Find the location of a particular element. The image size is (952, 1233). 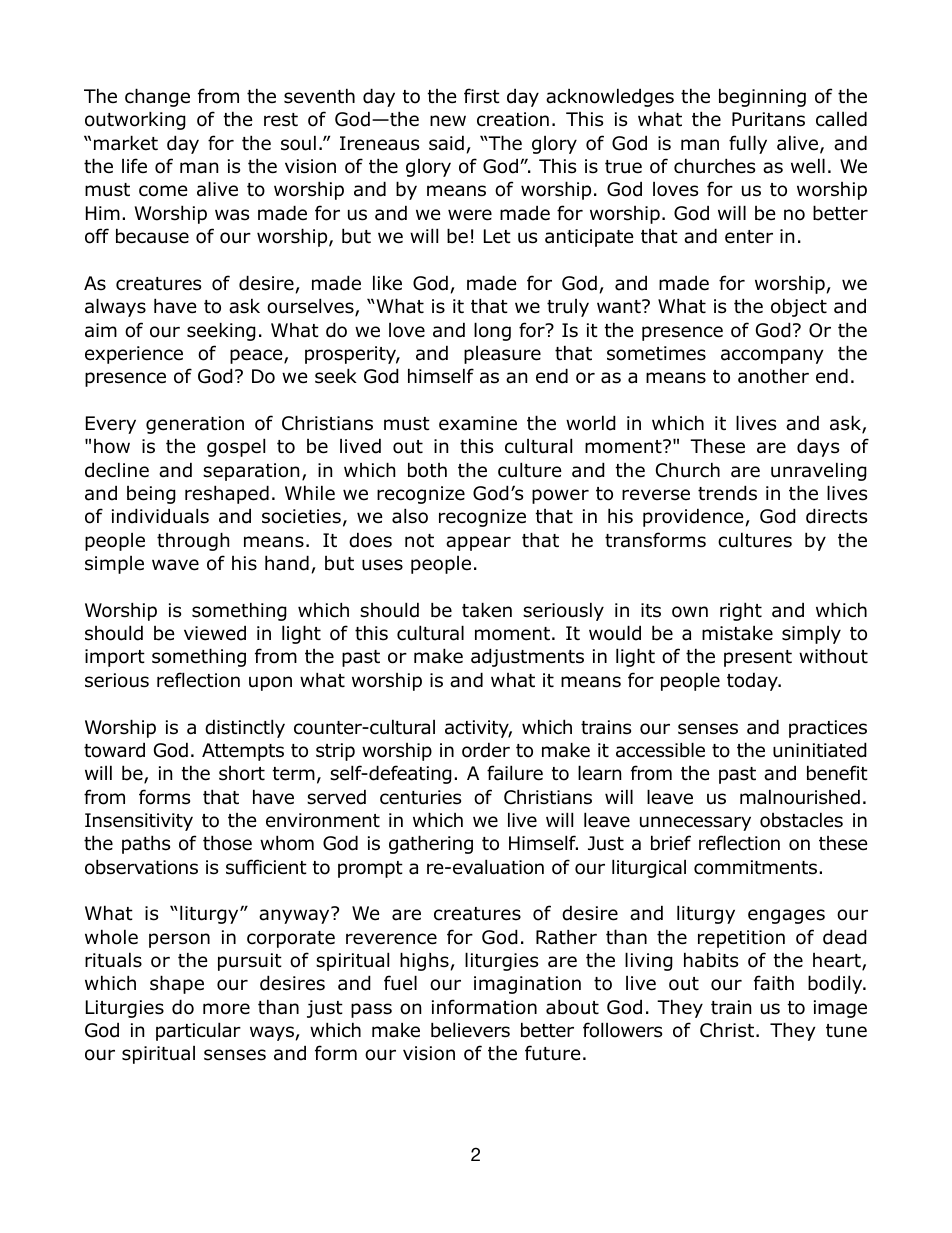

wave is located at coordinates (175, 565).
